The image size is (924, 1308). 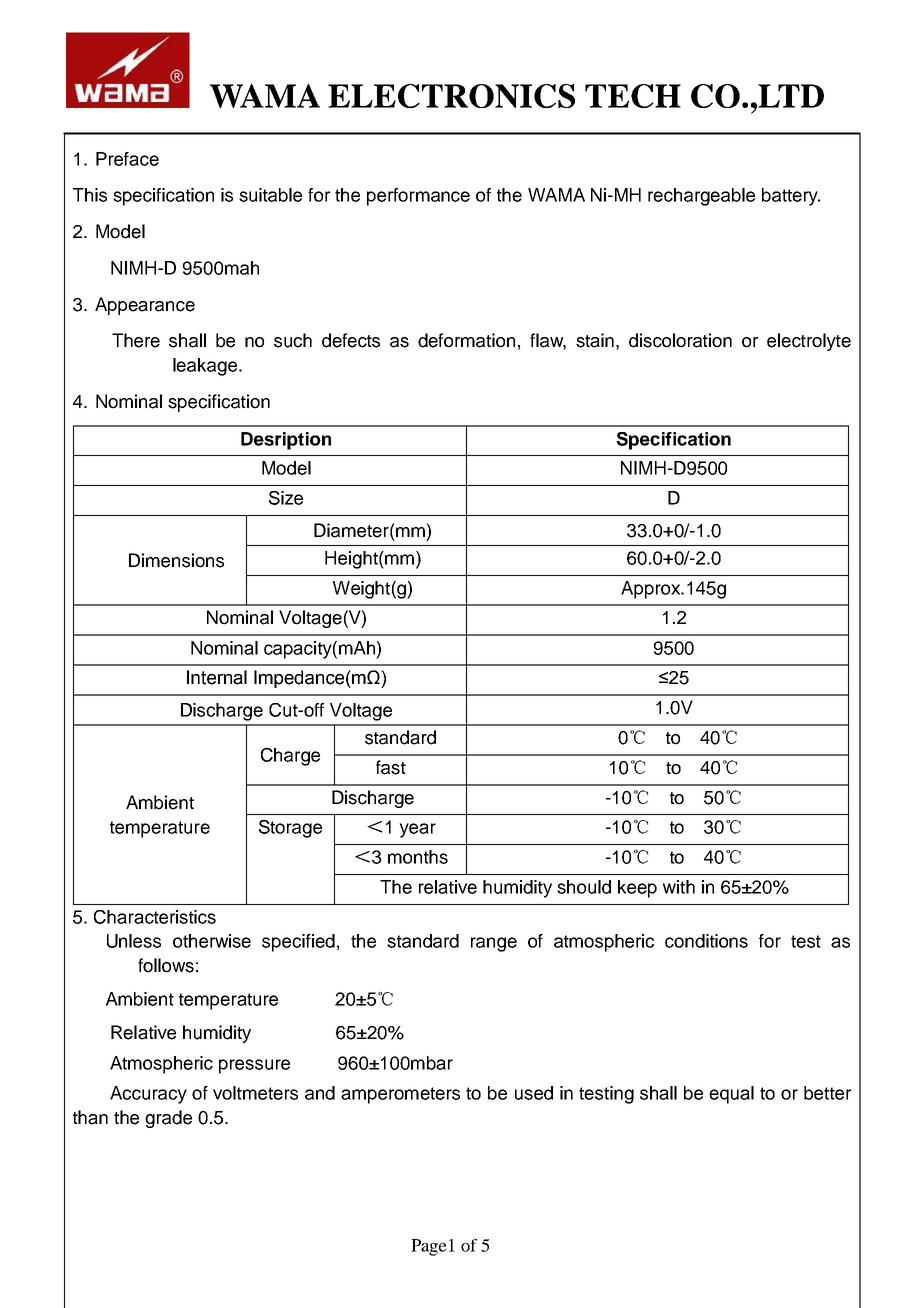 What do you see at coordinates (791, 197) in the screenshot?
I see `battery` at bounding box center [791, 197].
